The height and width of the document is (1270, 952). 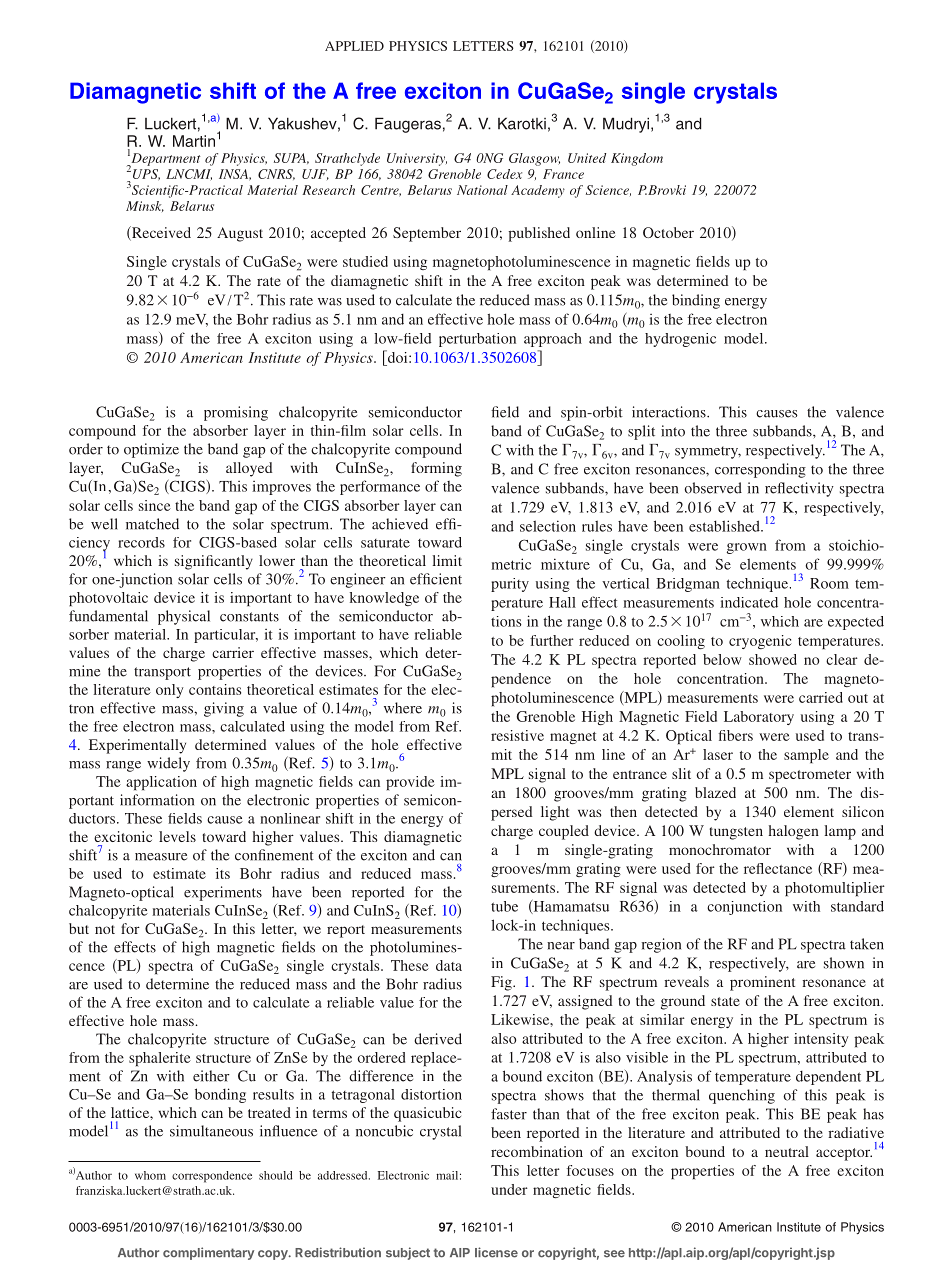 I want to click on Glasgow, so click(x=534, y=159).
